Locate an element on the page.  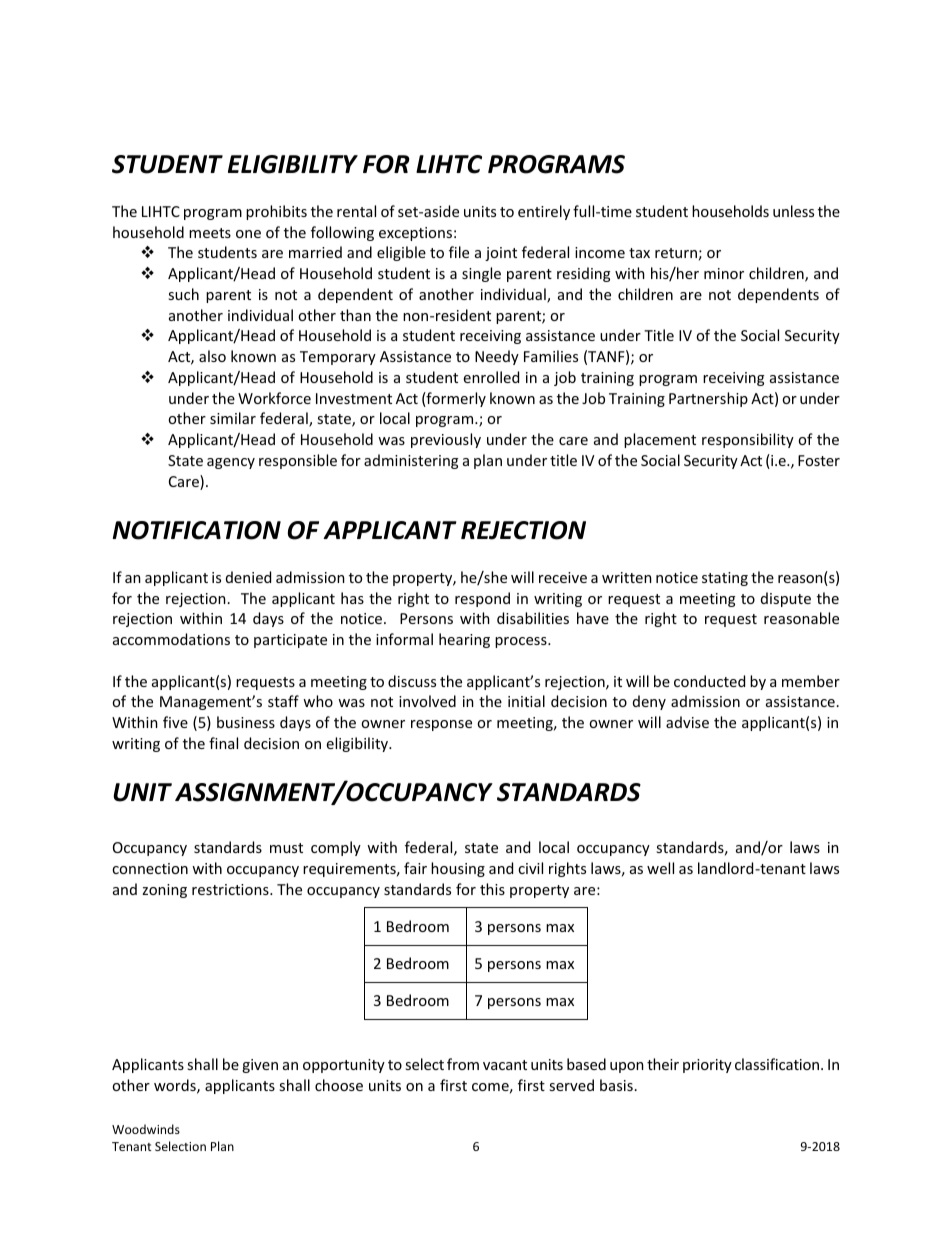
meets is located at coordinates (210, 233).
